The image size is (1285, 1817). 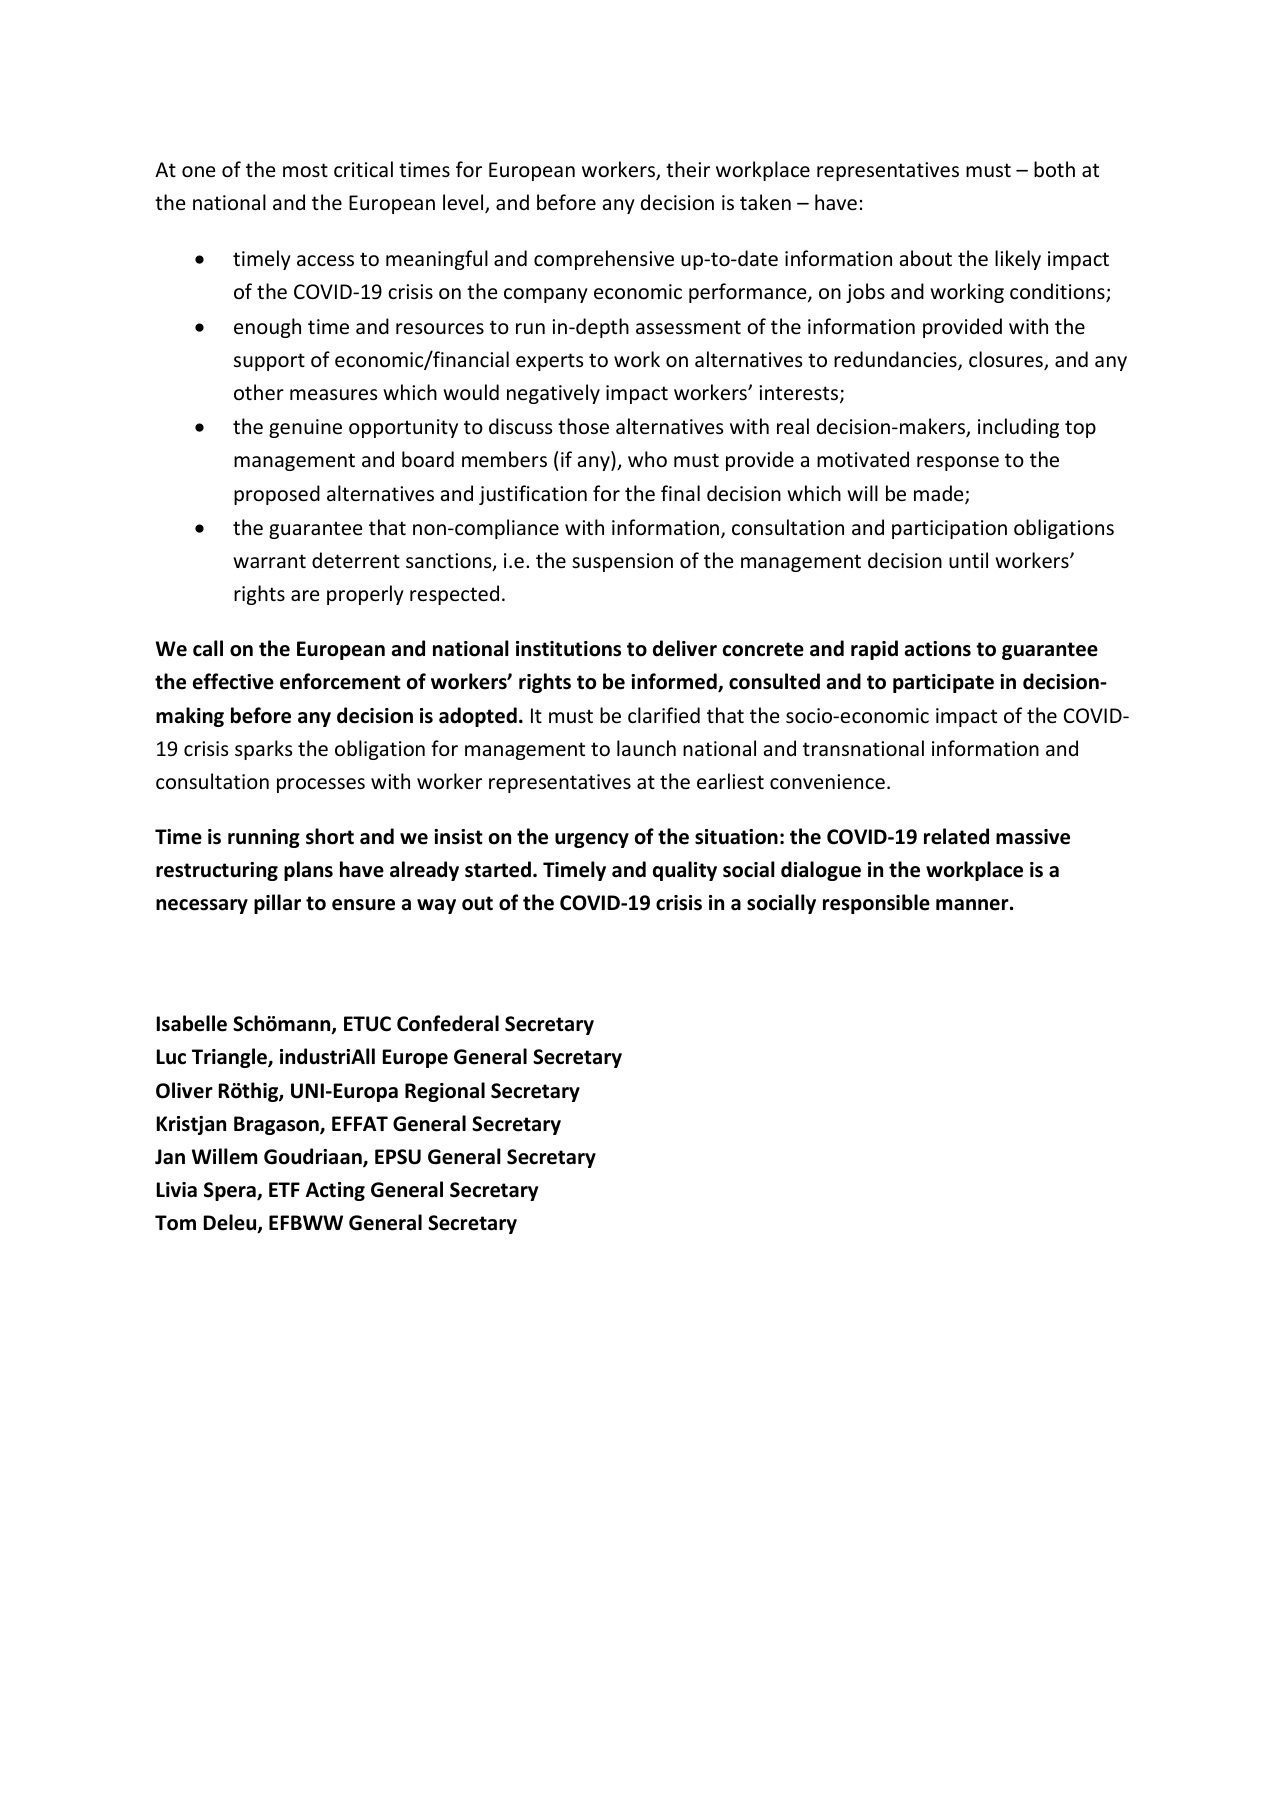 I want to click on ETF, so click(x=284, y=1189).
